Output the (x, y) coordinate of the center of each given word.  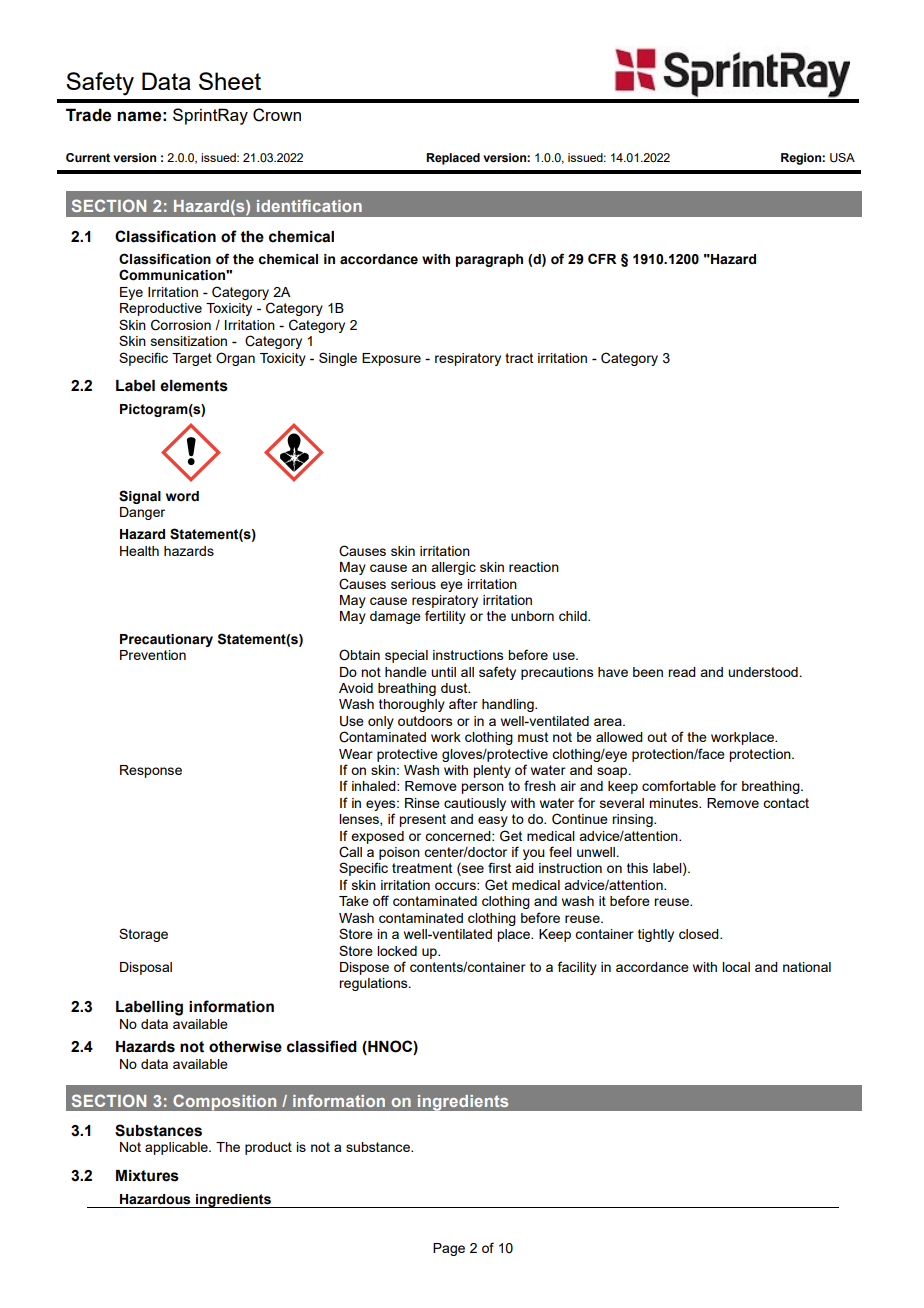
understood (763, 672)
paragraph (489, 260)
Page (449, 1249)
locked (397, 951)
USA (842, 158)
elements (194, 386)
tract (519, 358)
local (736, 967)
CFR (602, 258)
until (443, 672)
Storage (143, 935)
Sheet (230, 81)
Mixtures (147, 1176)
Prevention (153, 655)
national (807, 967)
